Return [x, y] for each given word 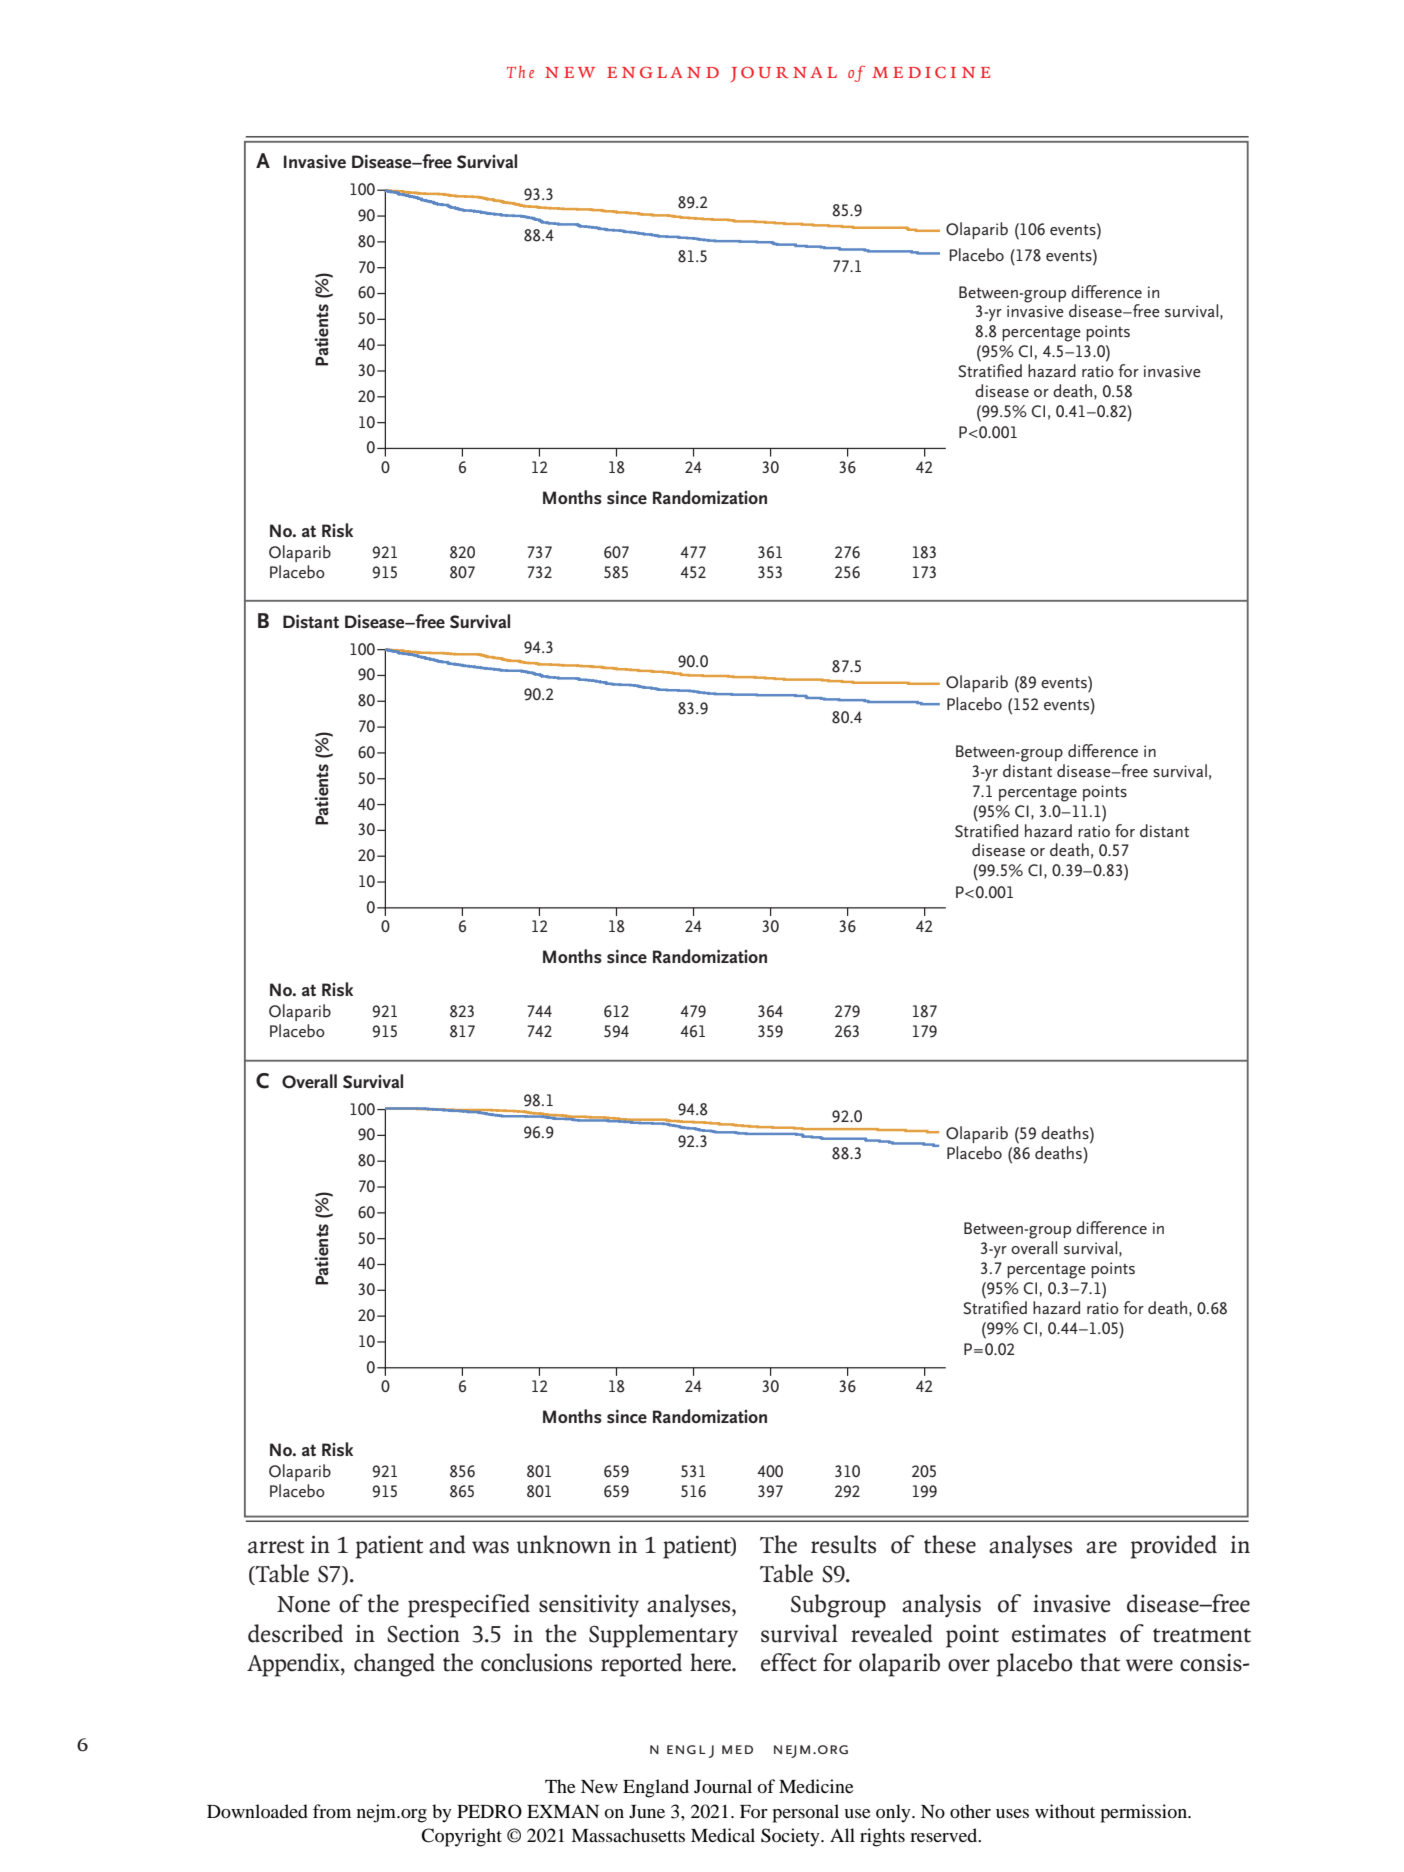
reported [641, 1665]
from [332, 1811]
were [1149, 1665]
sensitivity [589, 1606]
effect [789, 1662]
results [843, 1544]
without [1065, 1811]
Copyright [461, 1837]
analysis [941, 1606]
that [1100, 1662]
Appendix [294, 1665]
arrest [276, 1546]
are [1101, 1547]
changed [394, 1665]
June [647, 1811]
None [303, 1604]
